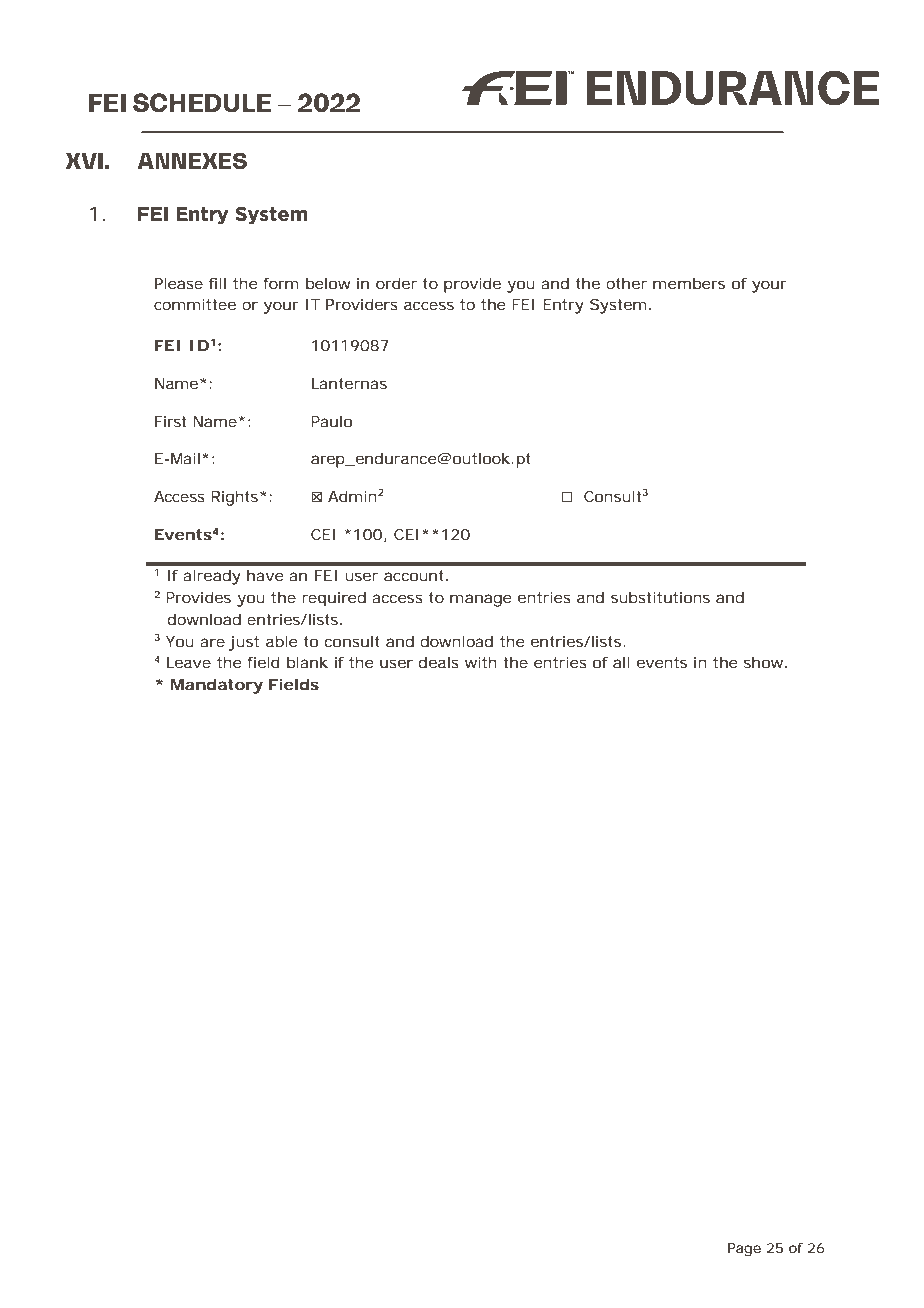 The height and width of the image is (1308, 924). I want to click on all, so click(621, 662).
